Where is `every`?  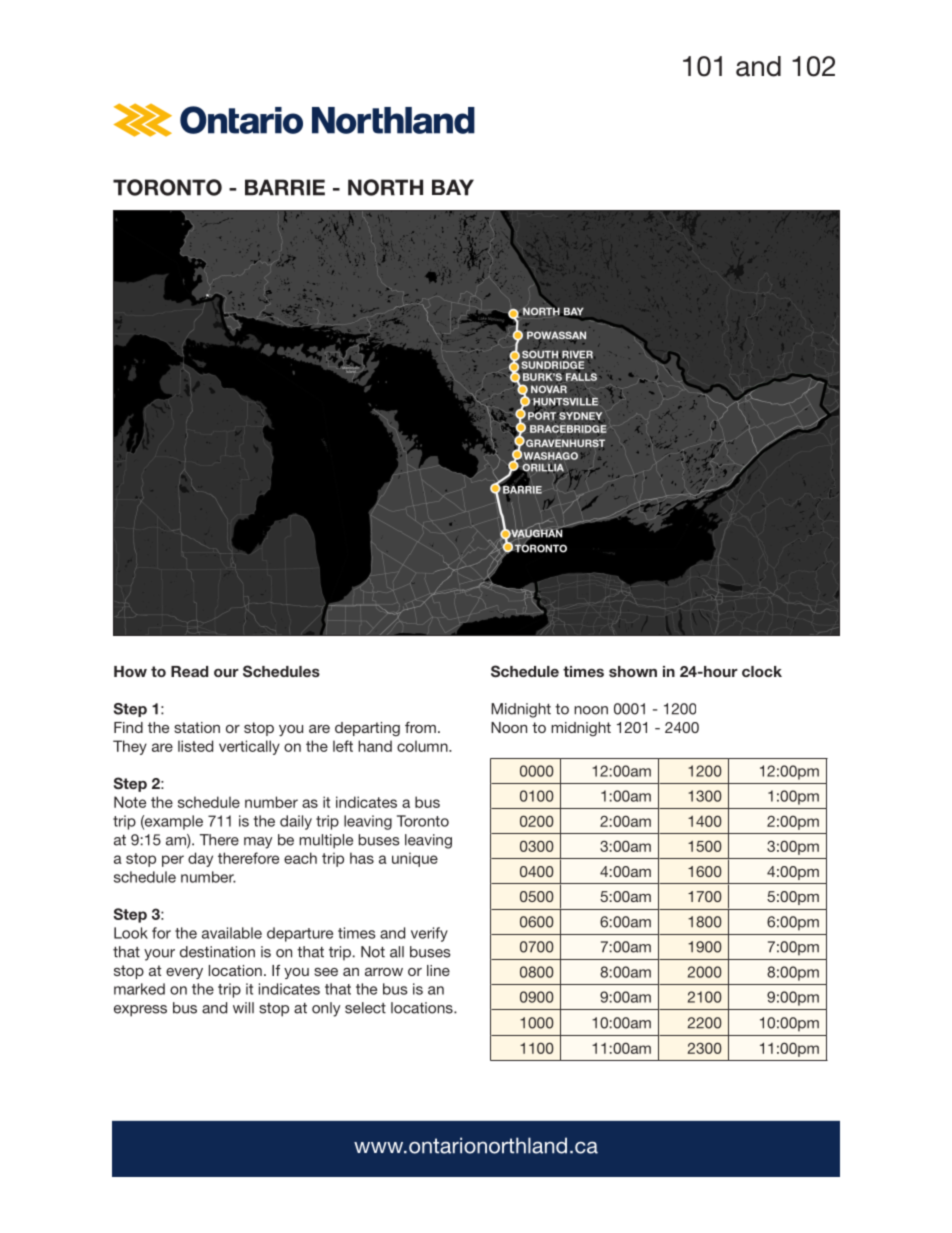
every is located at coordinates (184, 973).
